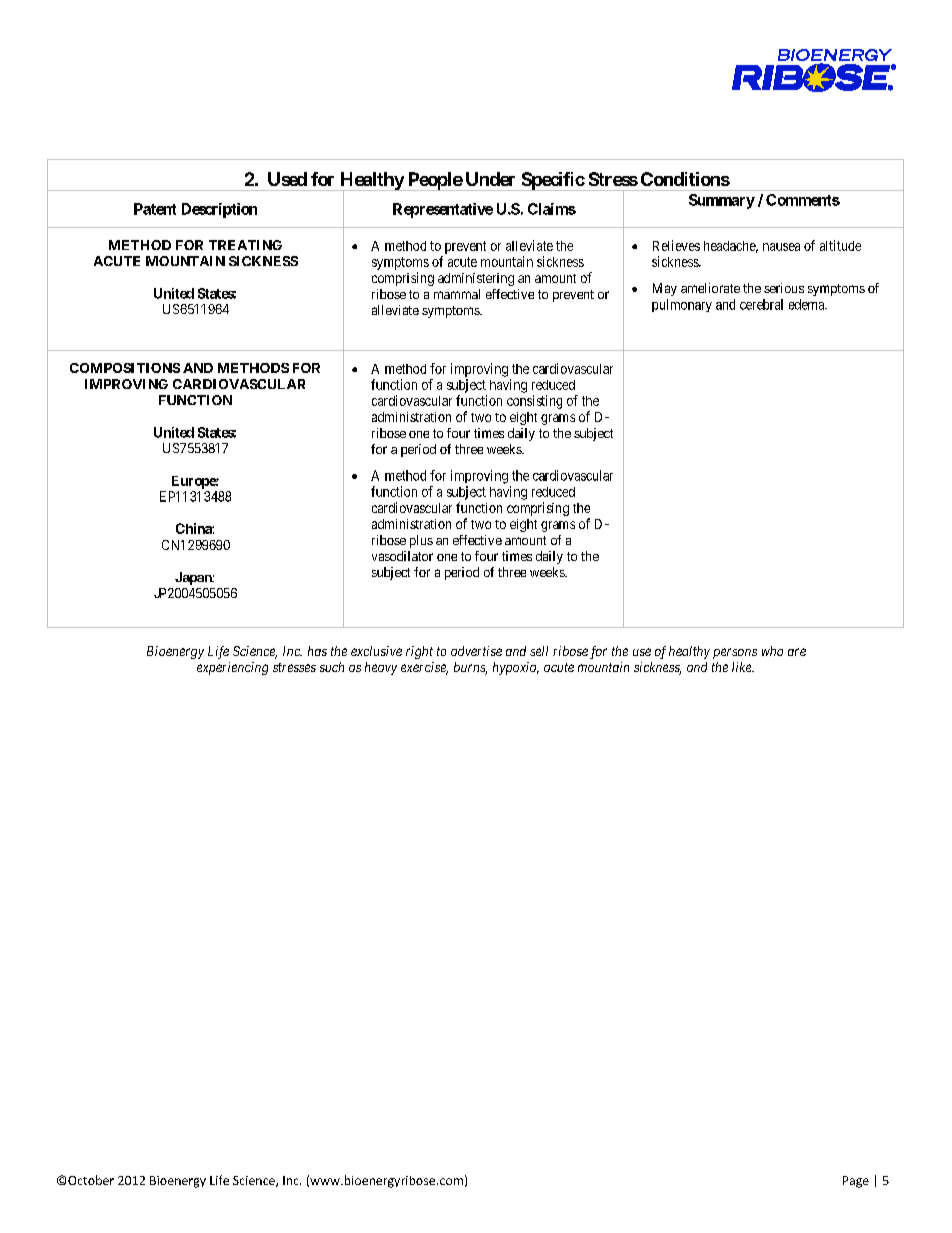 The width and height of the screenshot is (952, 1233). What do you see at coordinates (534, 402) in the screenshot?
I see `consisting` at bounding box center [534, 402].
